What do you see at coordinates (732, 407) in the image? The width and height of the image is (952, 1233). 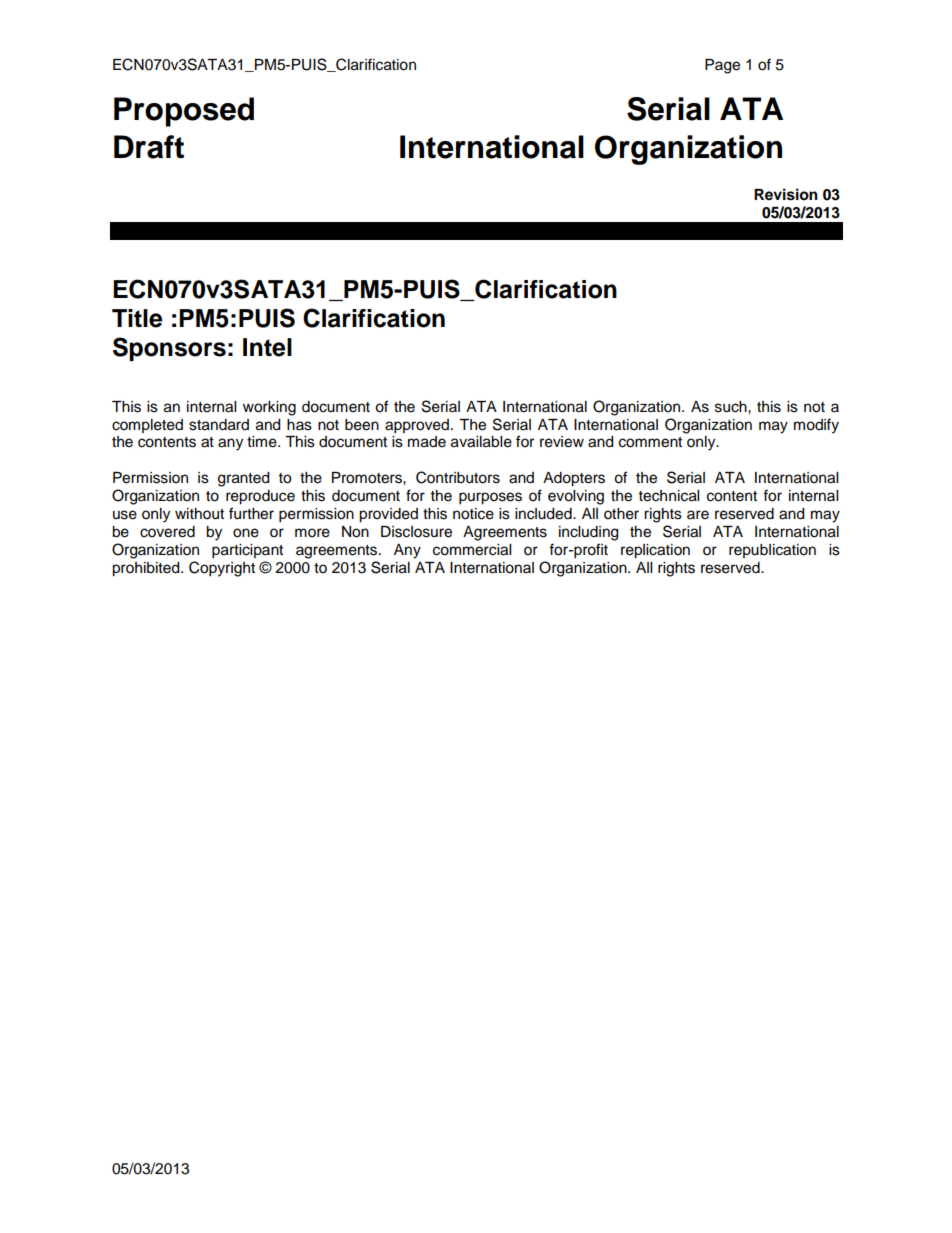 I see `such` at bounding box center [732, 407].
